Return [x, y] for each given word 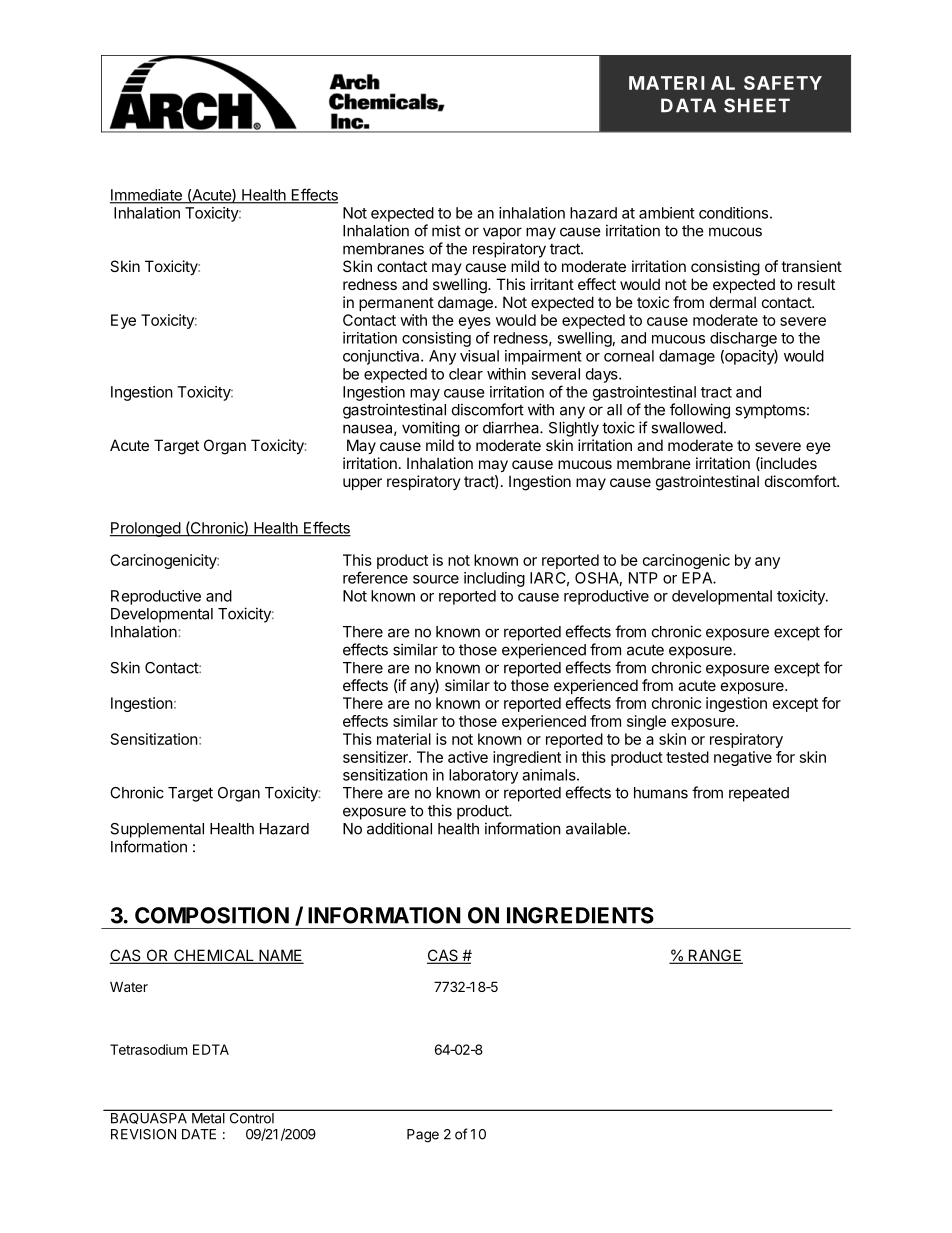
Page [423, 1136]
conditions [733, 213]
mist [446, 230]
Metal [208, 1118]
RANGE [714, 956]
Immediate [147, 196]
